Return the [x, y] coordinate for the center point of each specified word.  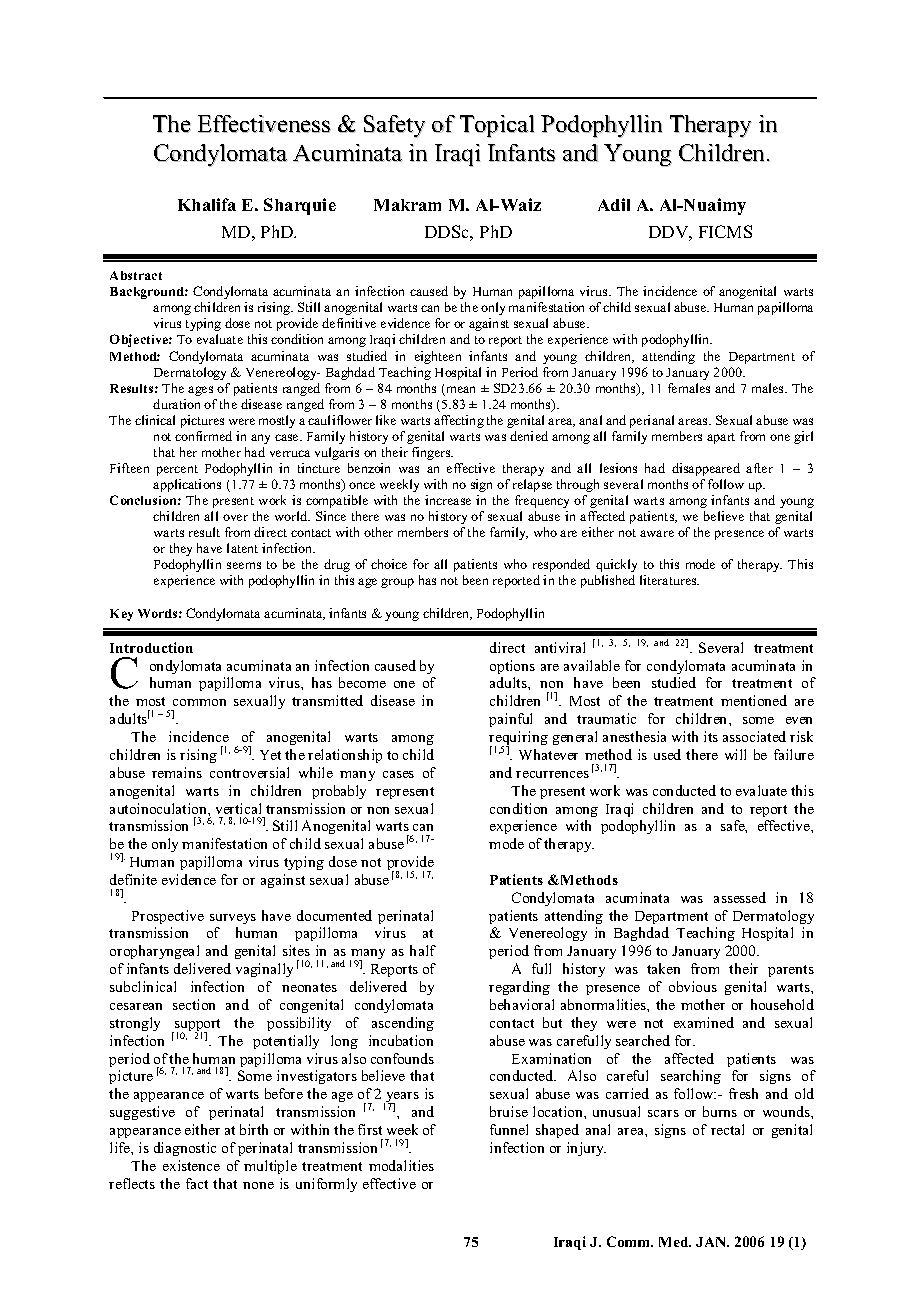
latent [242, 548]
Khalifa [207, 204]
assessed [740, 897]
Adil [614, 204]
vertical [238, 808]
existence [191, 1165]
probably [339, 792]
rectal [727, 1129]
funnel [509, 1129]
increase [448, 500]
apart [721, 438]
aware [657, 533]
